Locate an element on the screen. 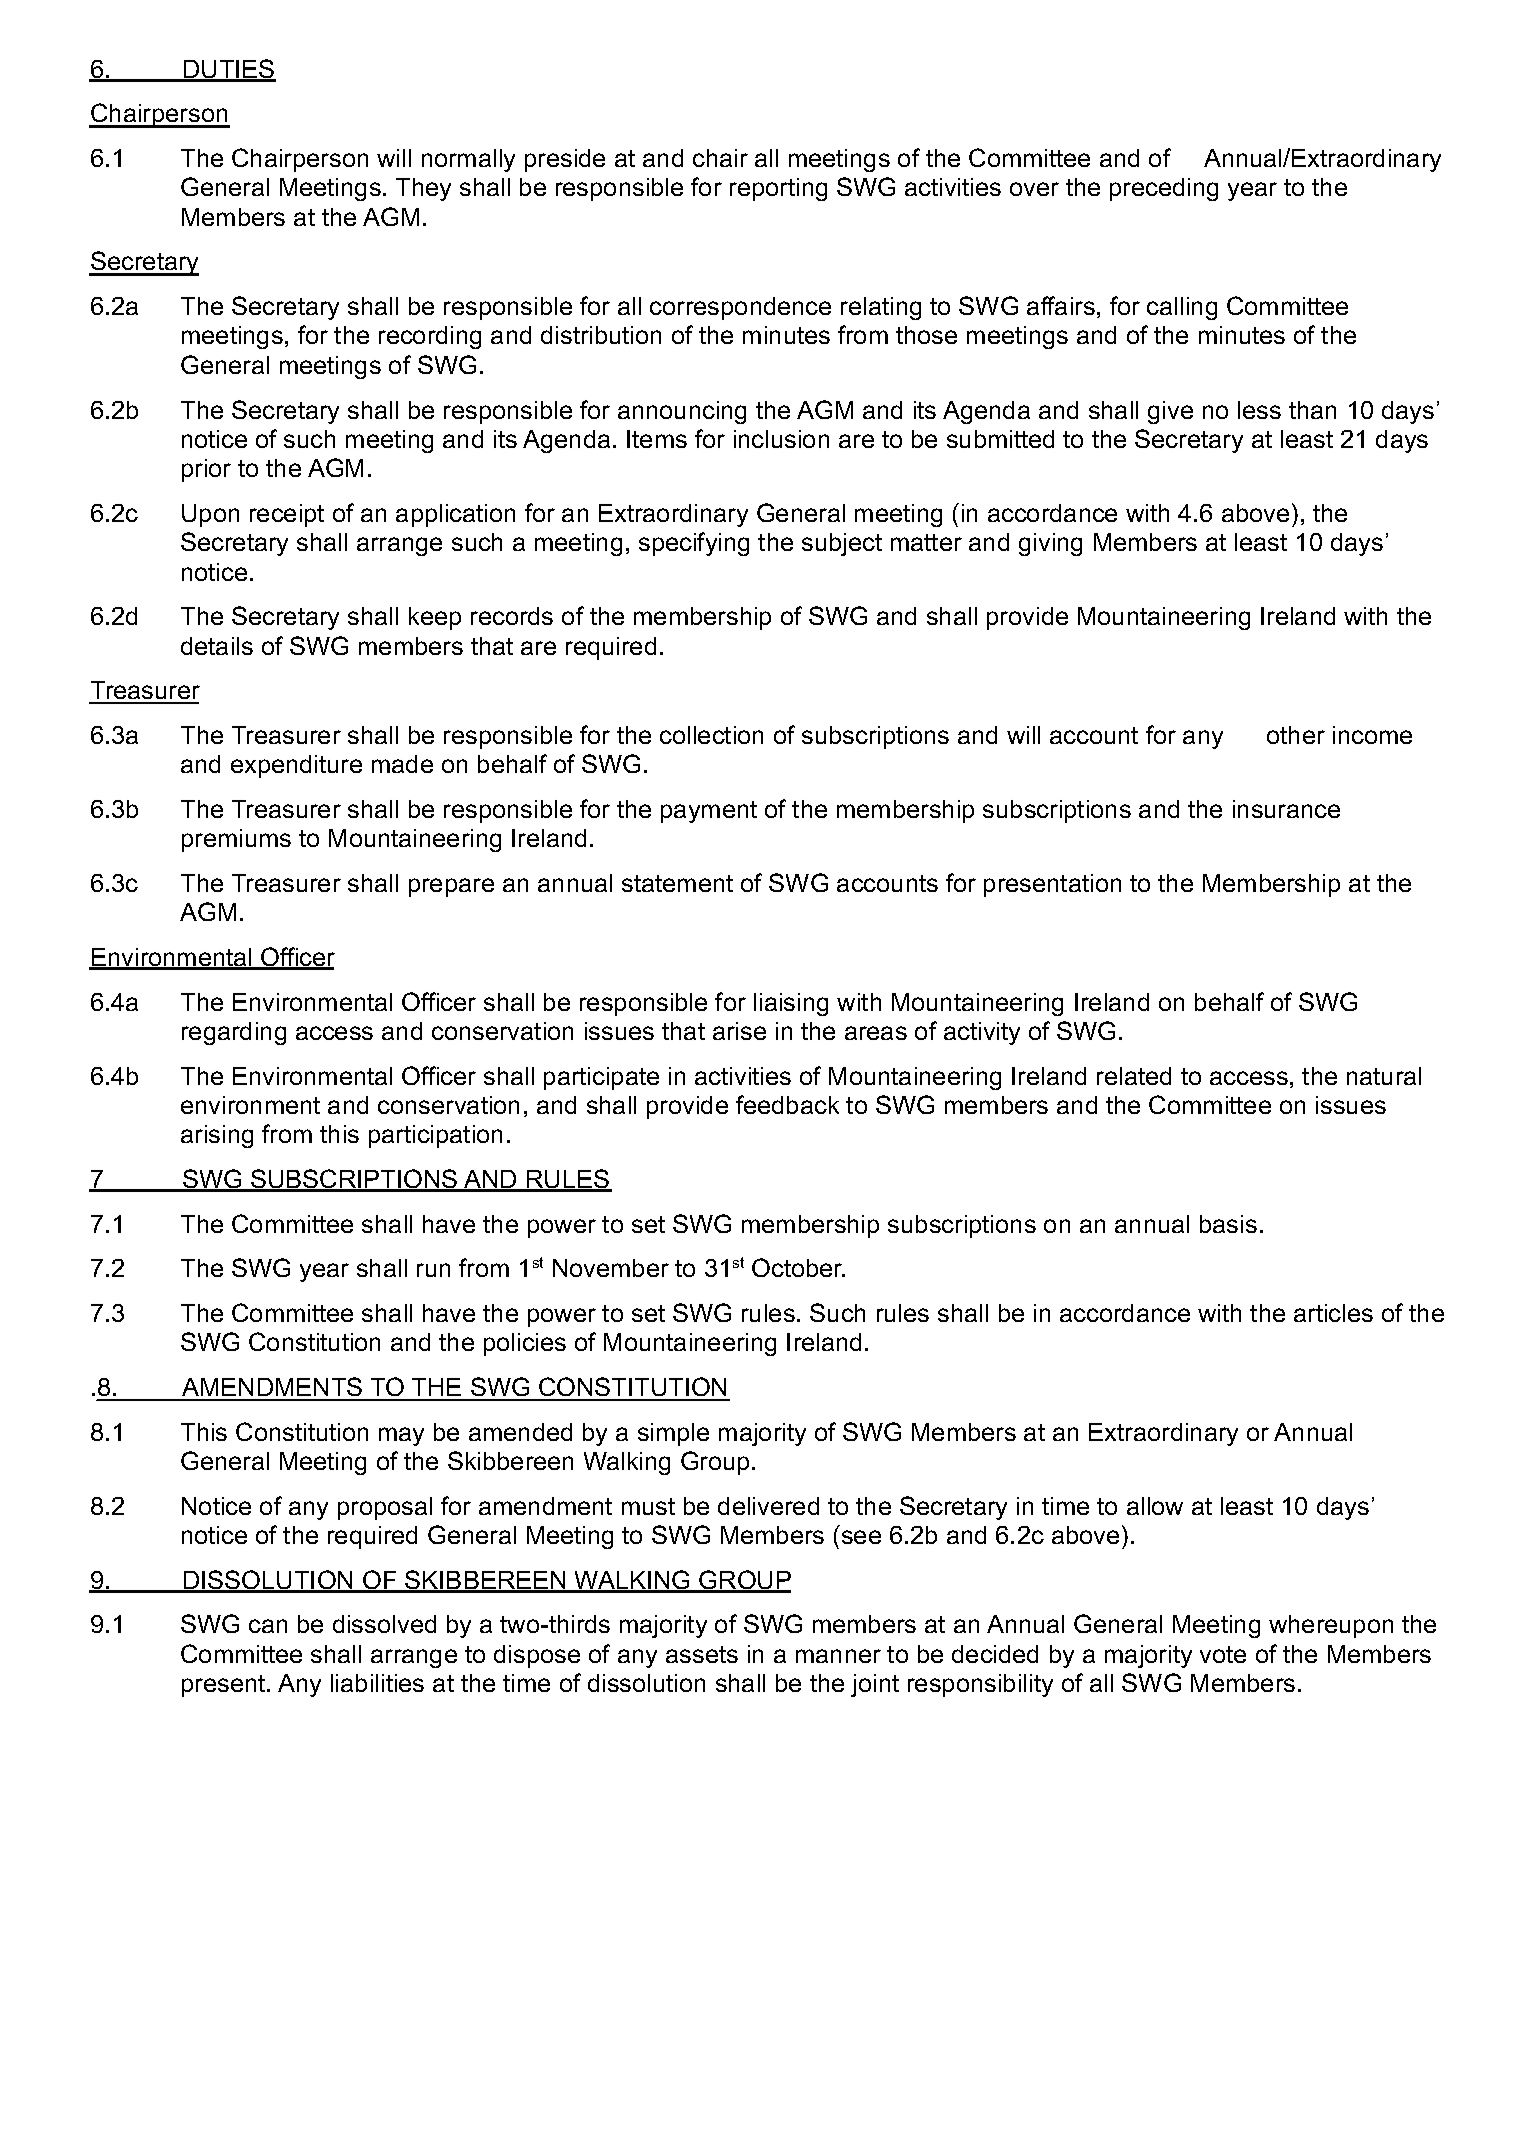  other is located at coordinates (1296, 735).
